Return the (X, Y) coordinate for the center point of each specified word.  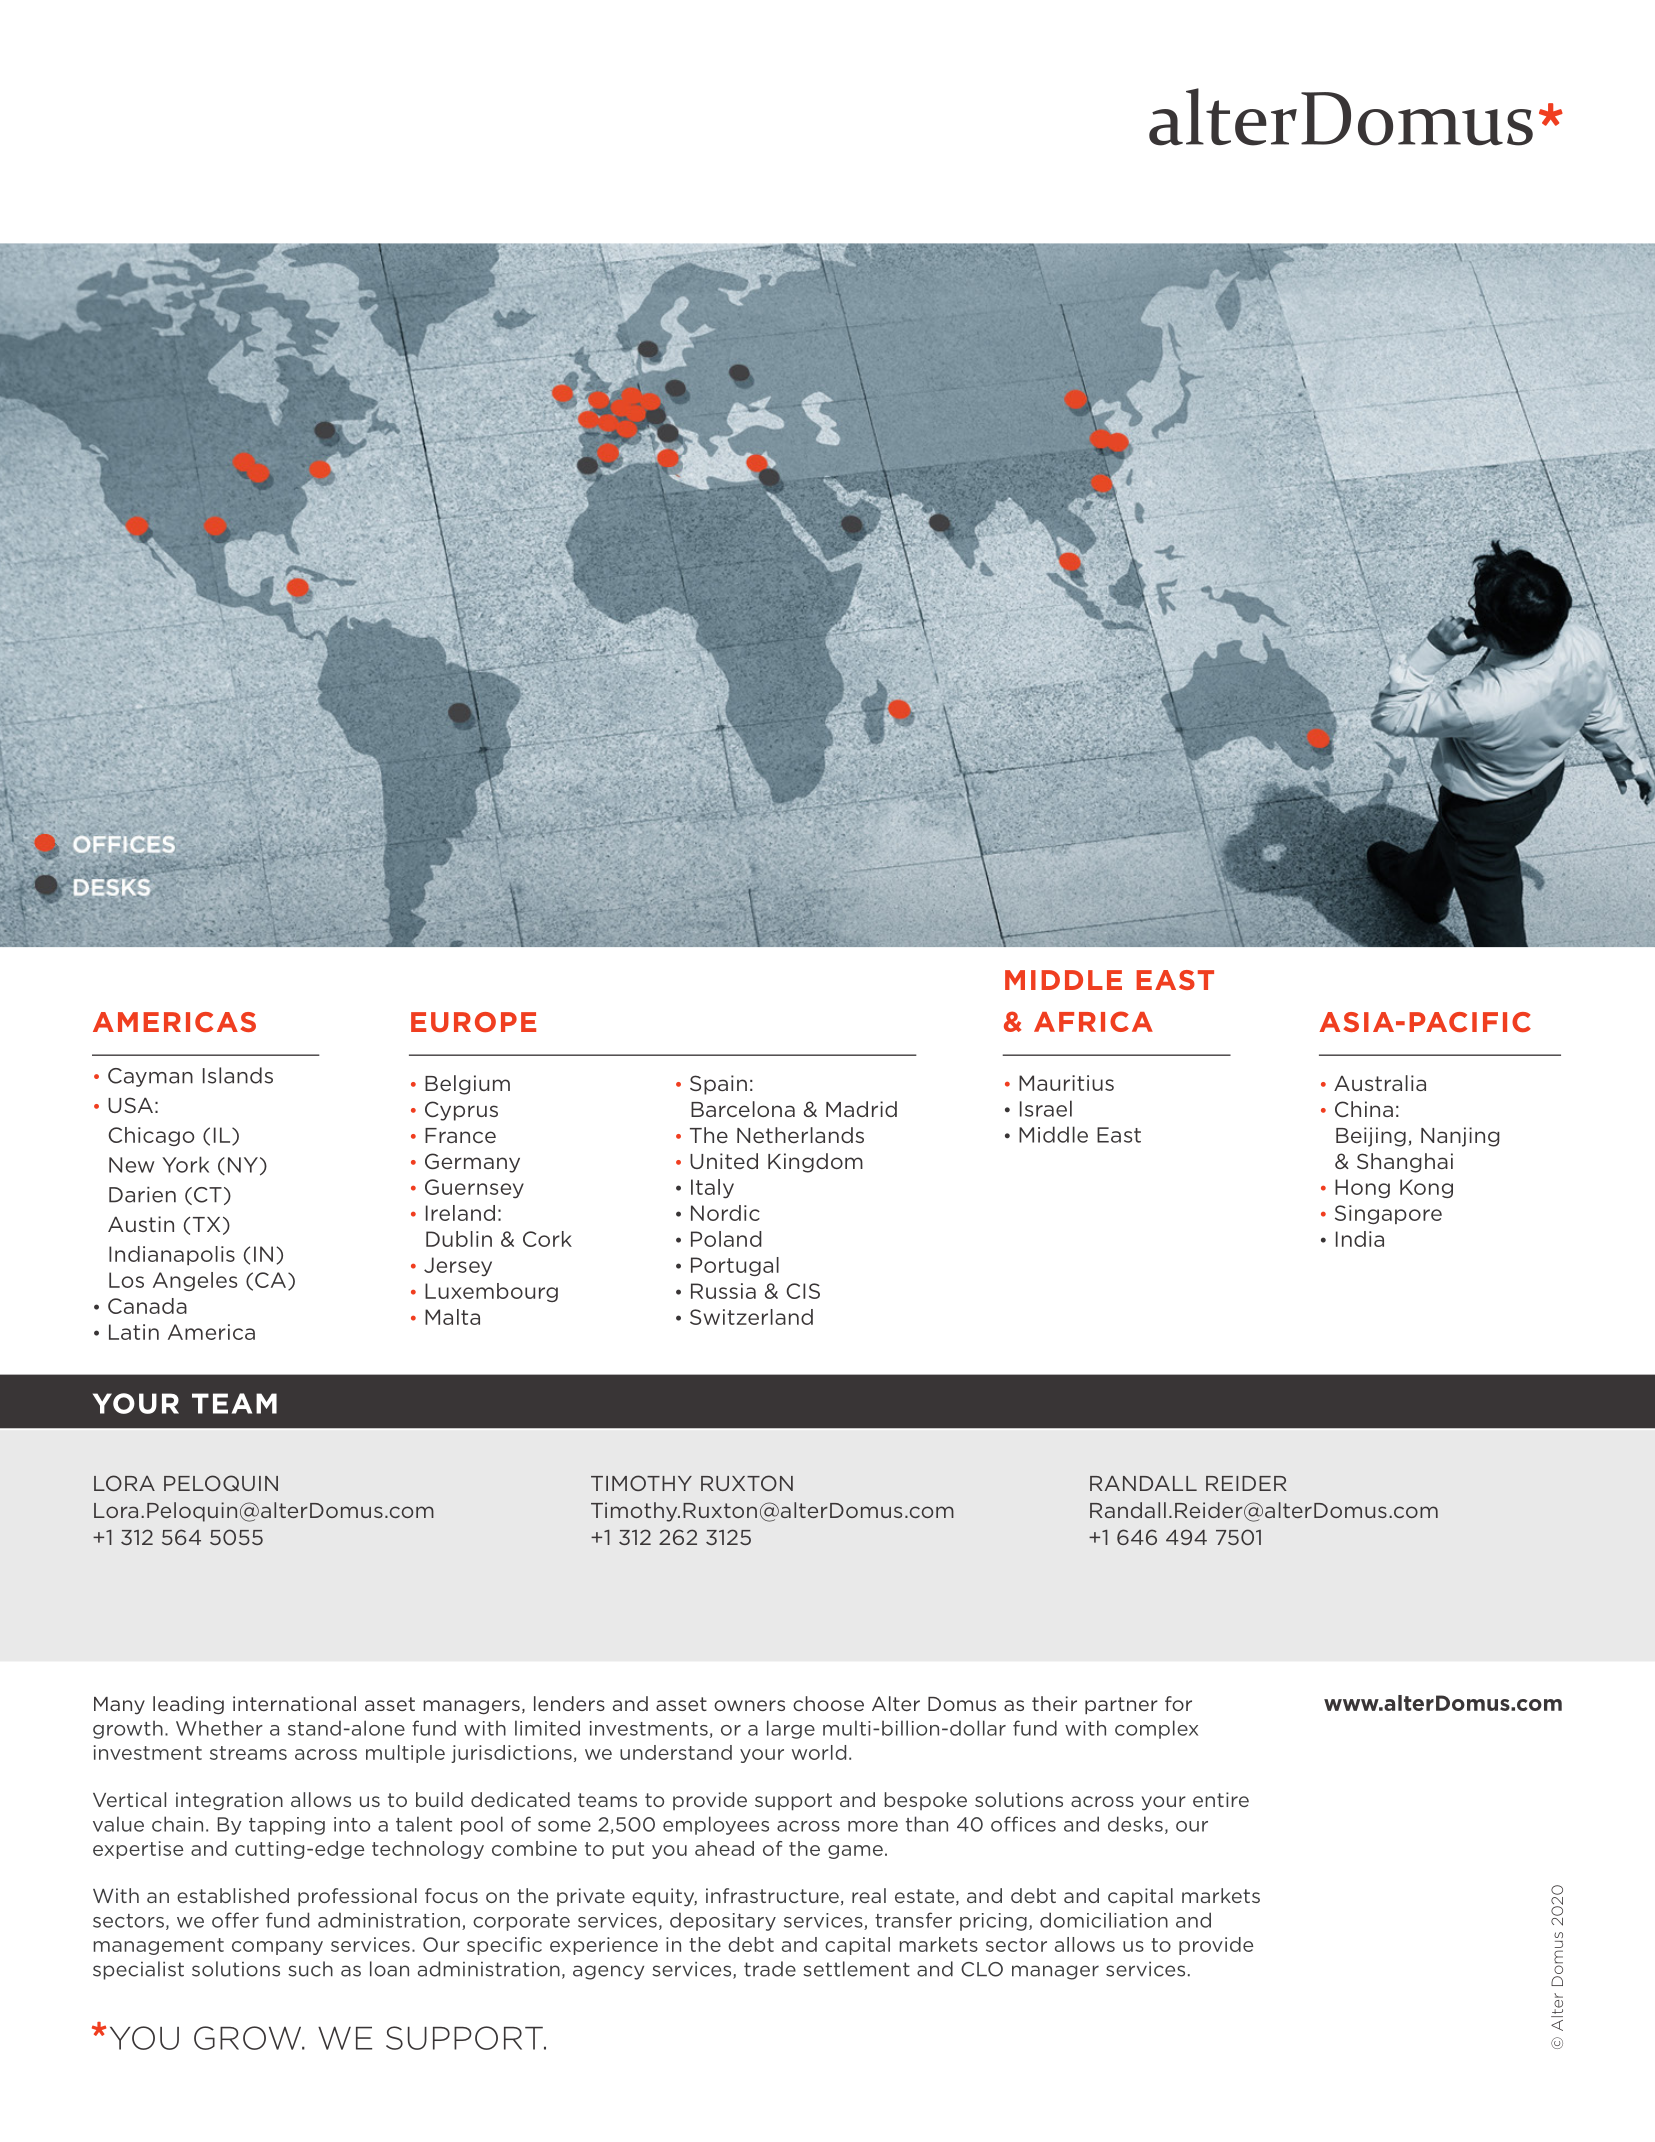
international (294, 1703)
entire (1221, 1799)
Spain (718, 1085)
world (819, 1752)
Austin (141, 1224)
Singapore (1388, 1214)
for (1178, 1703)
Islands (238, 1075)
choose (828, 1703)
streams (248, 1753)
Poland (726, 1239)
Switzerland (751, 1317)
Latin (134, 1332)
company (277, 1948)
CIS (803, 1291)
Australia (1380, 1083)
